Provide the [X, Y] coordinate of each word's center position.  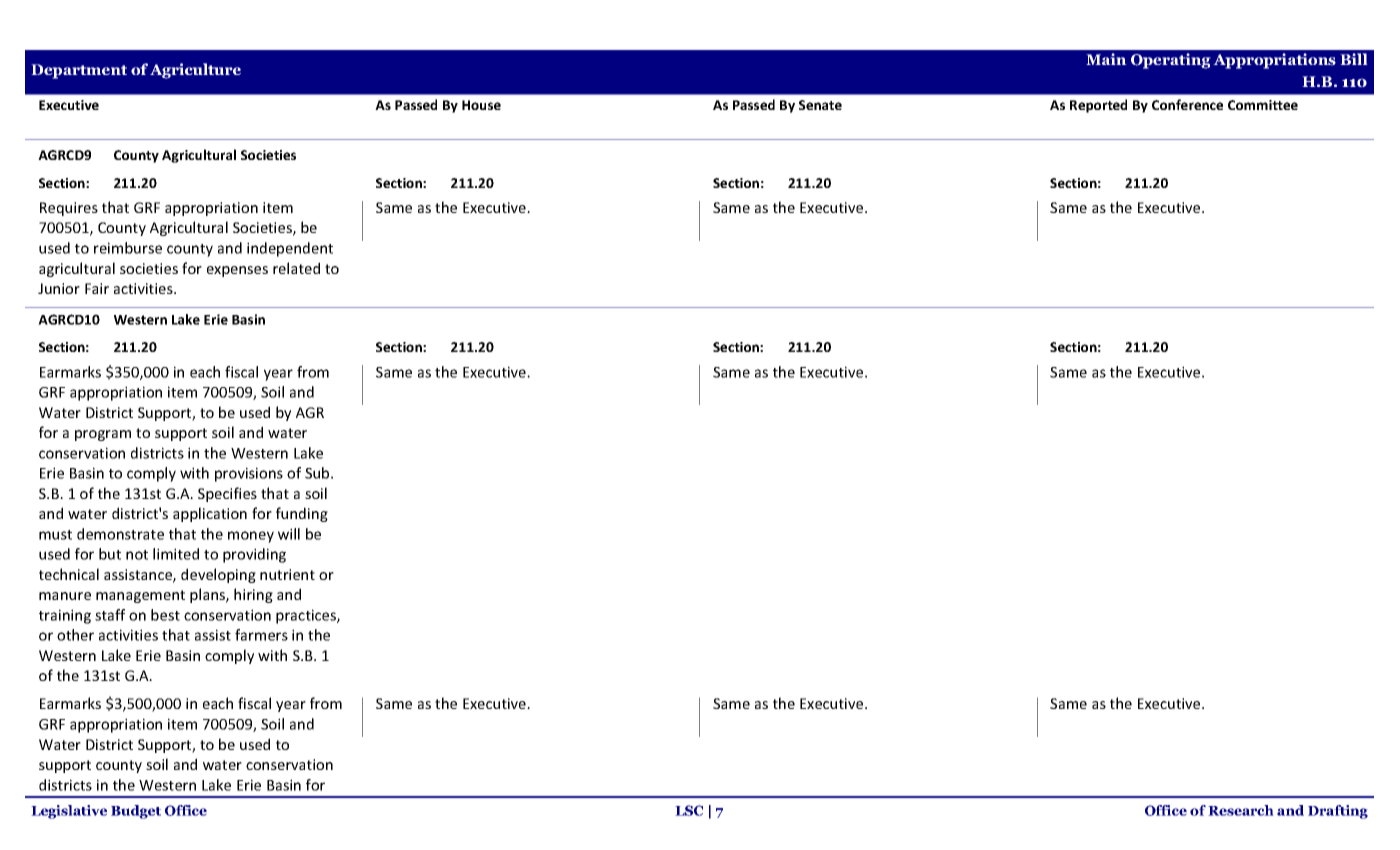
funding [302, 514]
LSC [689, 810]
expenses [237, 271]
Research [1241, 810]
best [165, 615]
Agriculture [195, 71]
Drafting [1338, 812]
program [103, 435]
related [296, 268]
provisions [249, 474]
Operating [1171, 61]
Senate [820, 105]
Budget [136, 812]
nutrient [287, 574]
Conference [1187, 104]
